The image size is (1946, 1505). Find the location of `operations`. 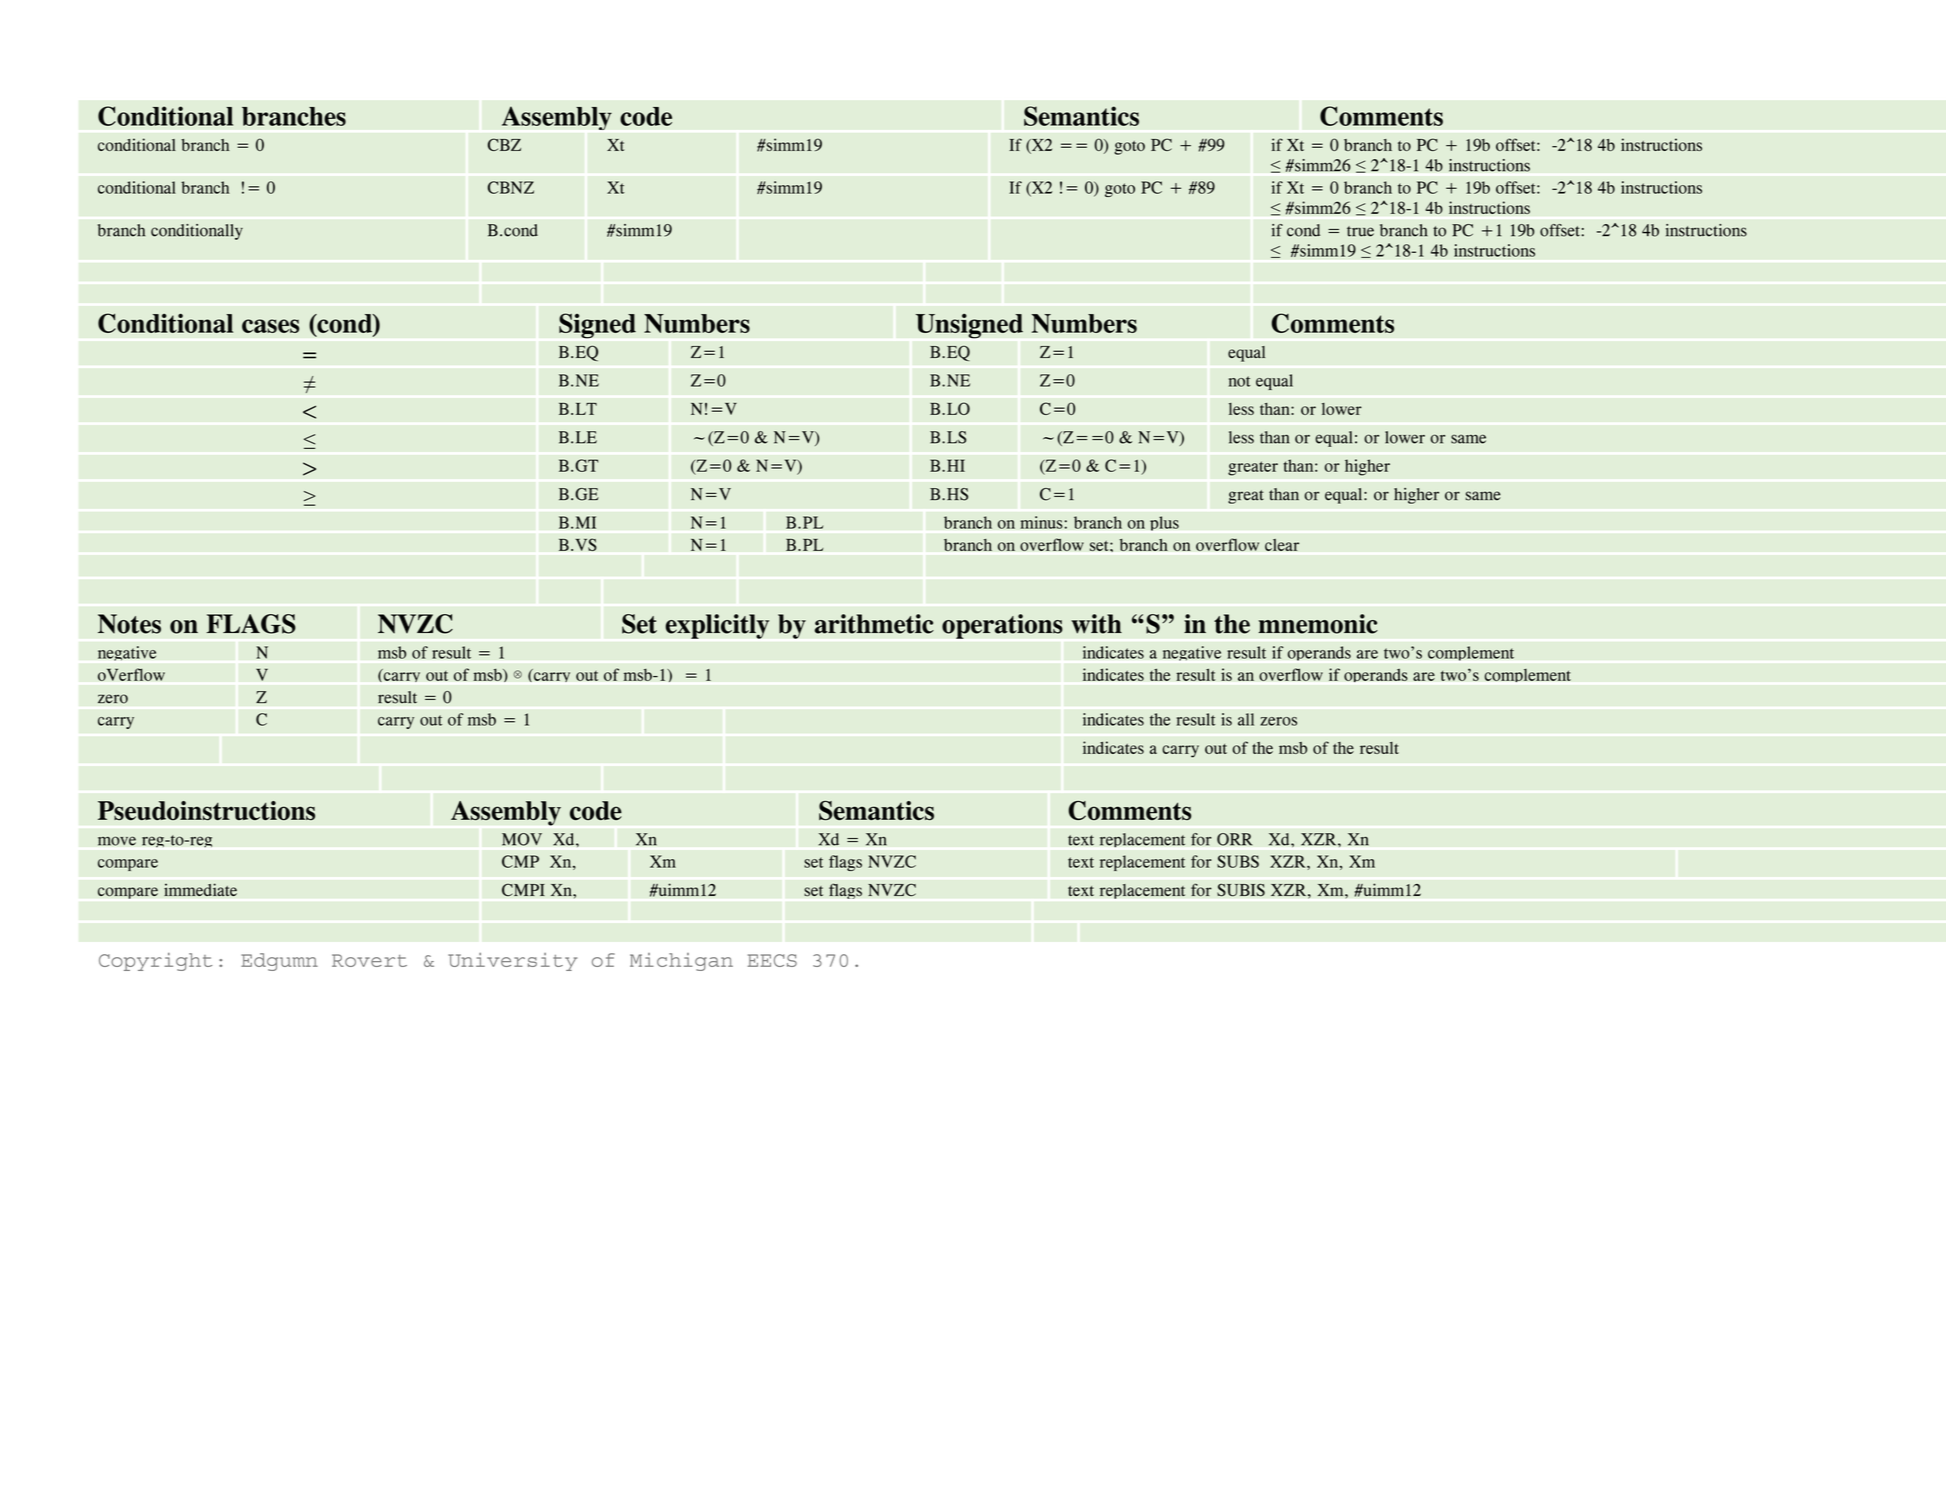

operations is located at coordinates (1002, 626).
